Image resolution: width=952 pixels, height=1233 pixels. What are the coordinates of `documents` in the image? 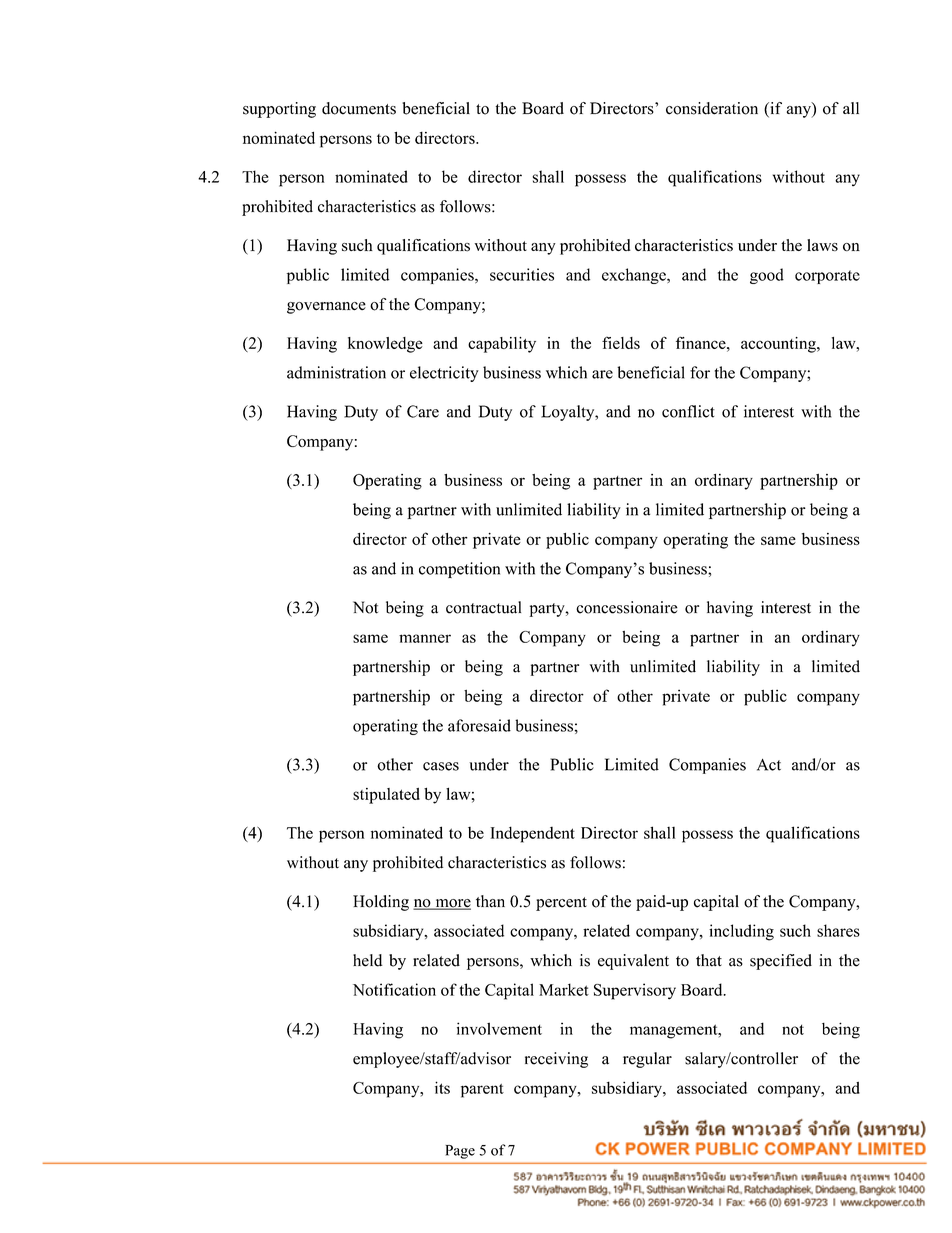 It's located at (359, 108).
